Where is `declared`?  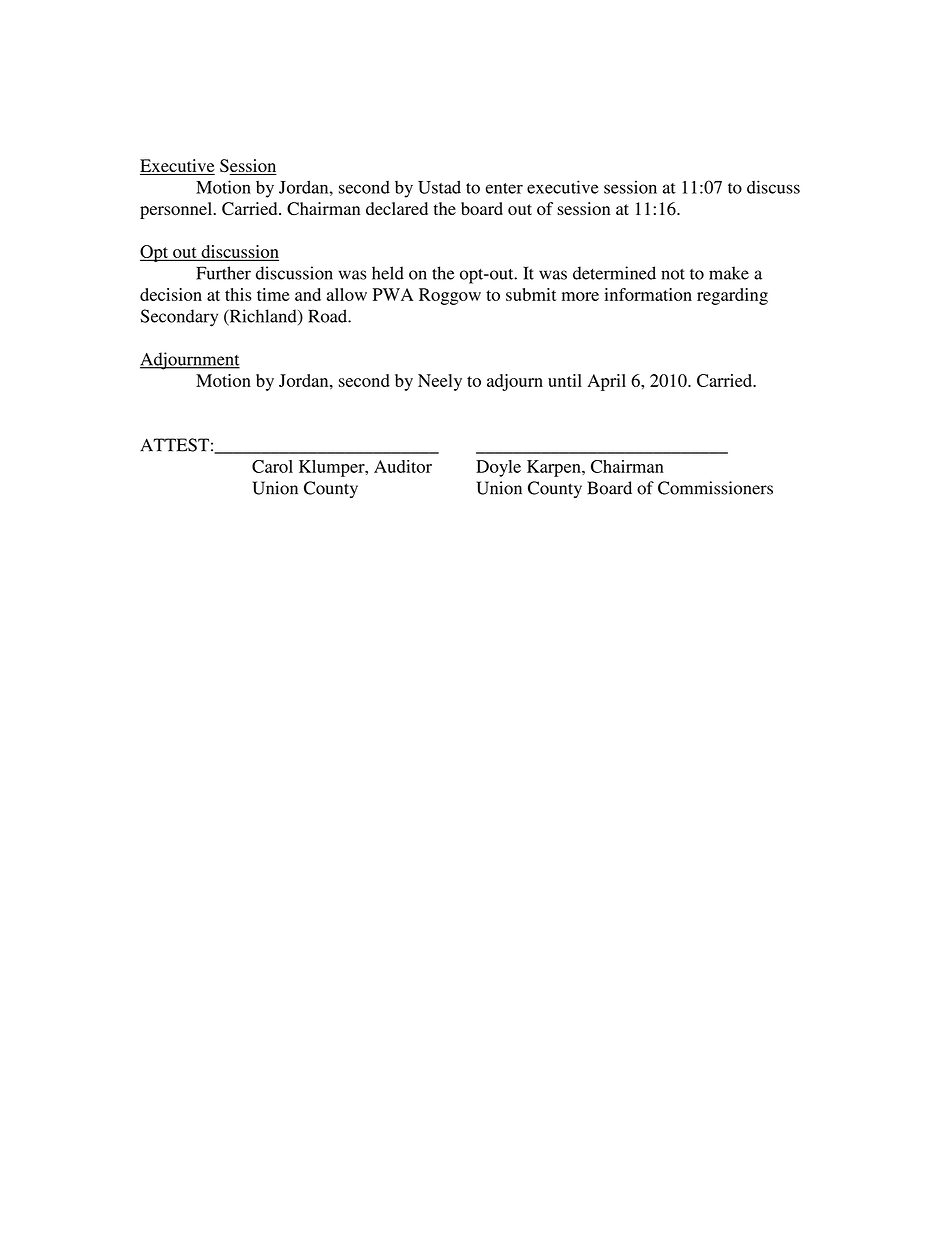
declared is located at coordinates (397, 208).
